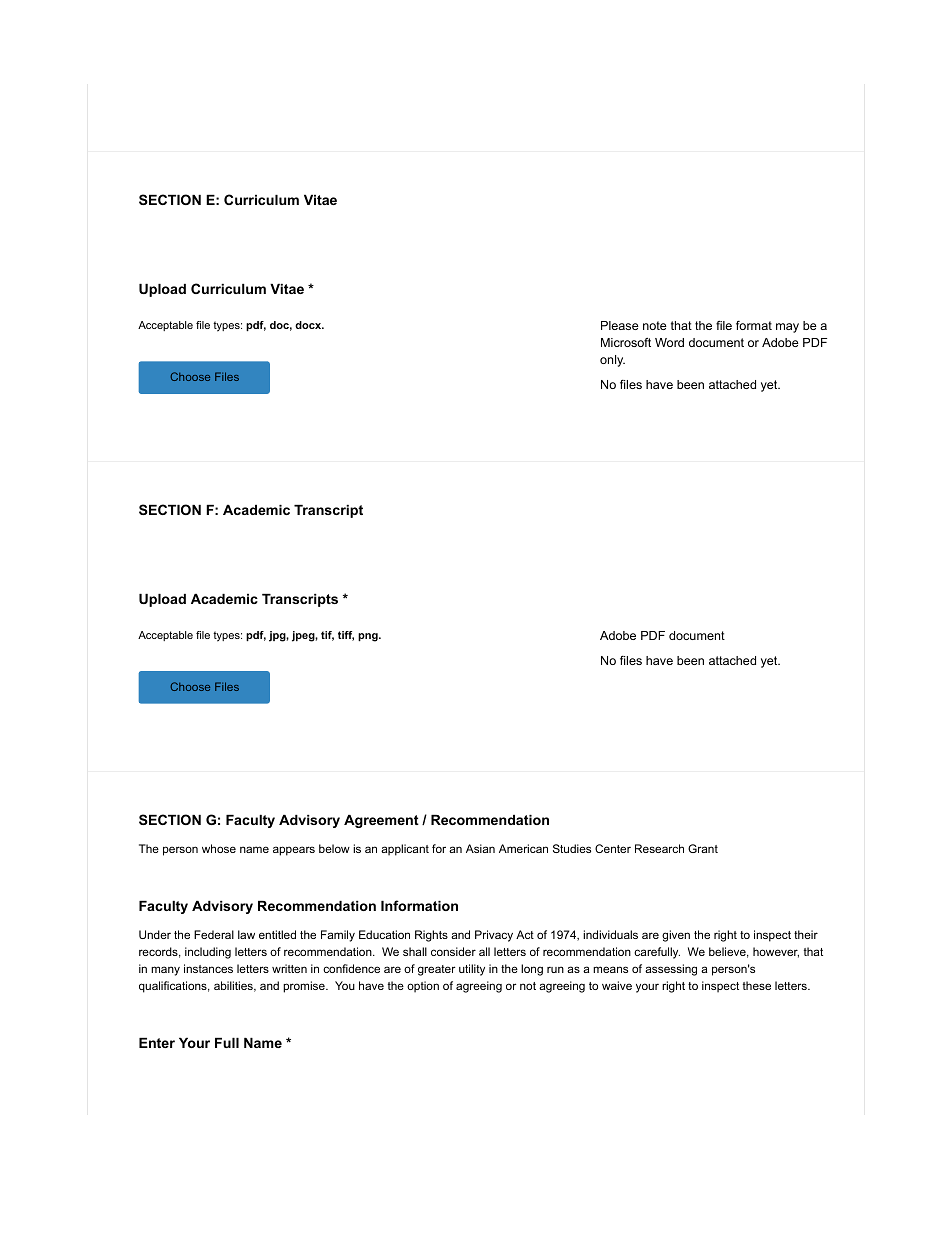 This page has width=952, height=1233. I want to click on Agreement, so click(381, 821).
